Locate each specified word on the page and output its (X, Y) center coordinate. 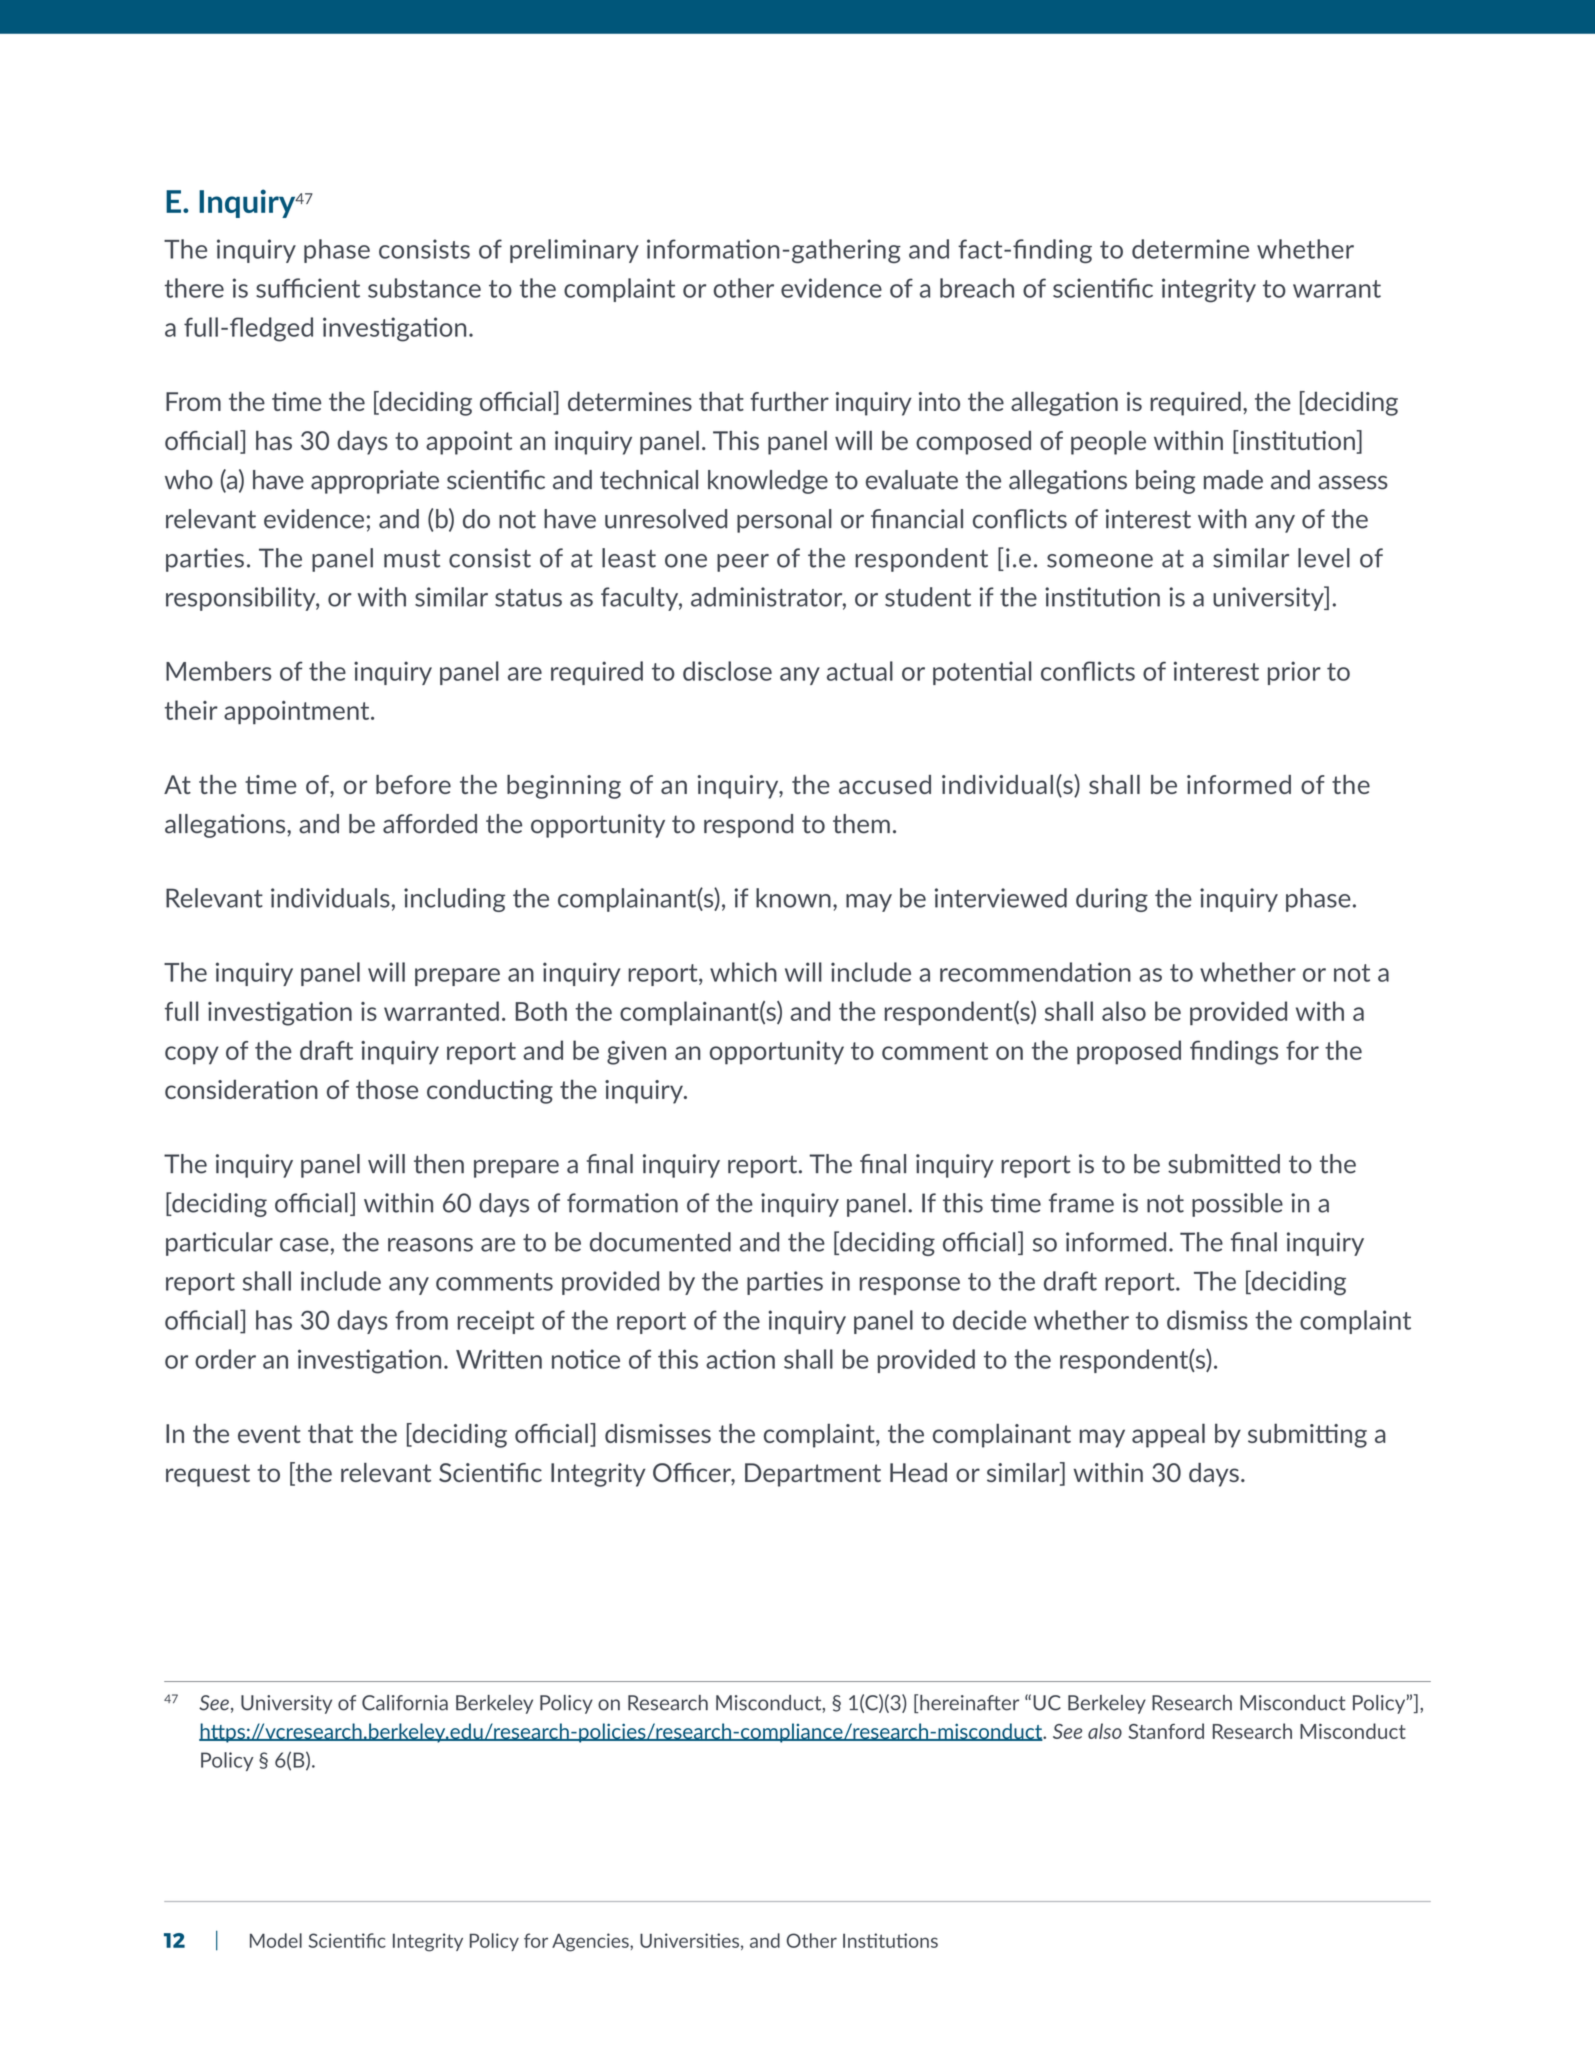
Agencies (591, 1942)
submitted (1224, 1164)
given (636, 1053)
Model (276, 1940)
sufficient (308, 288)
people (1108, 443)
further (789, 401)
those (387, 1089)
